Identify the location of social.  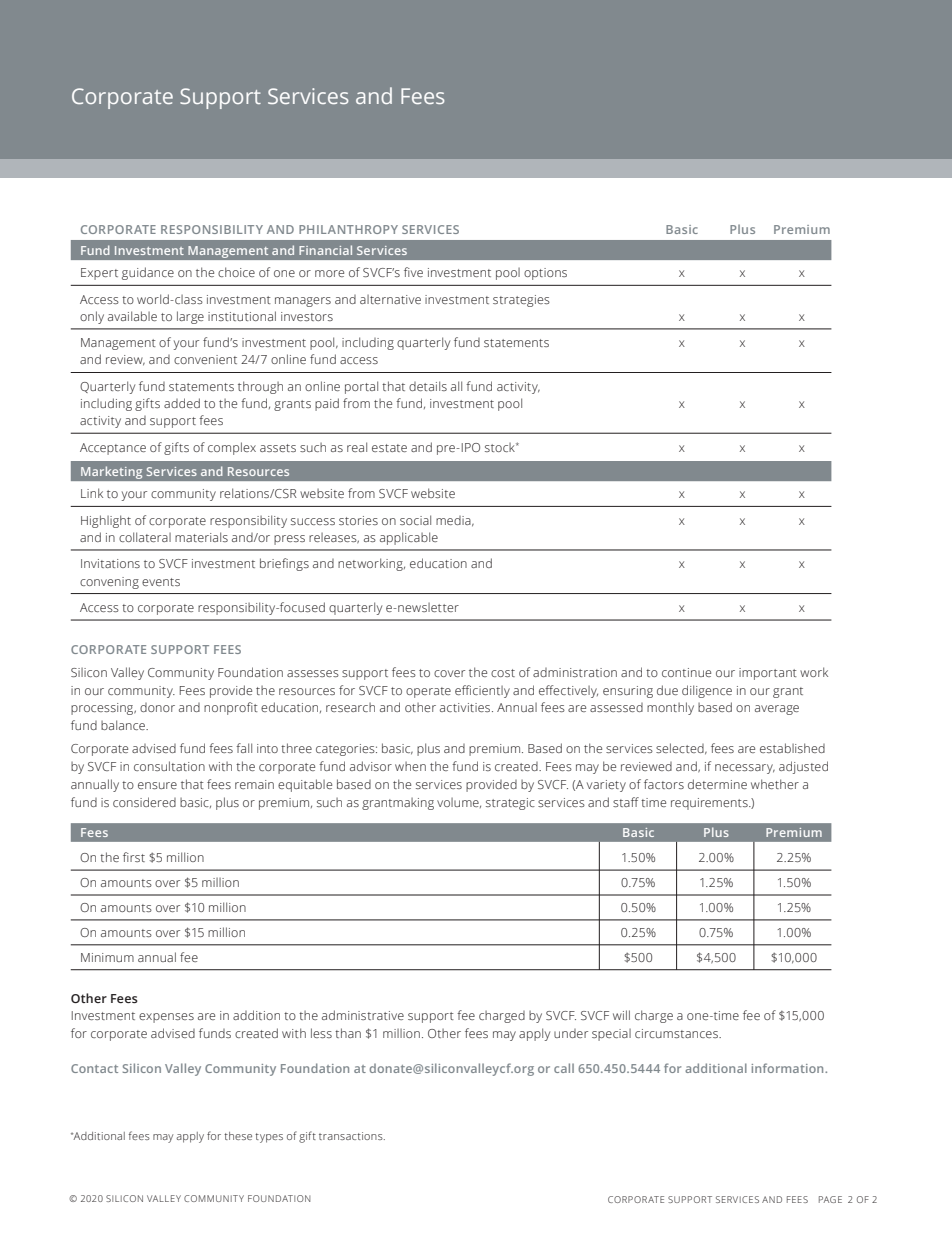
(415, 520).
